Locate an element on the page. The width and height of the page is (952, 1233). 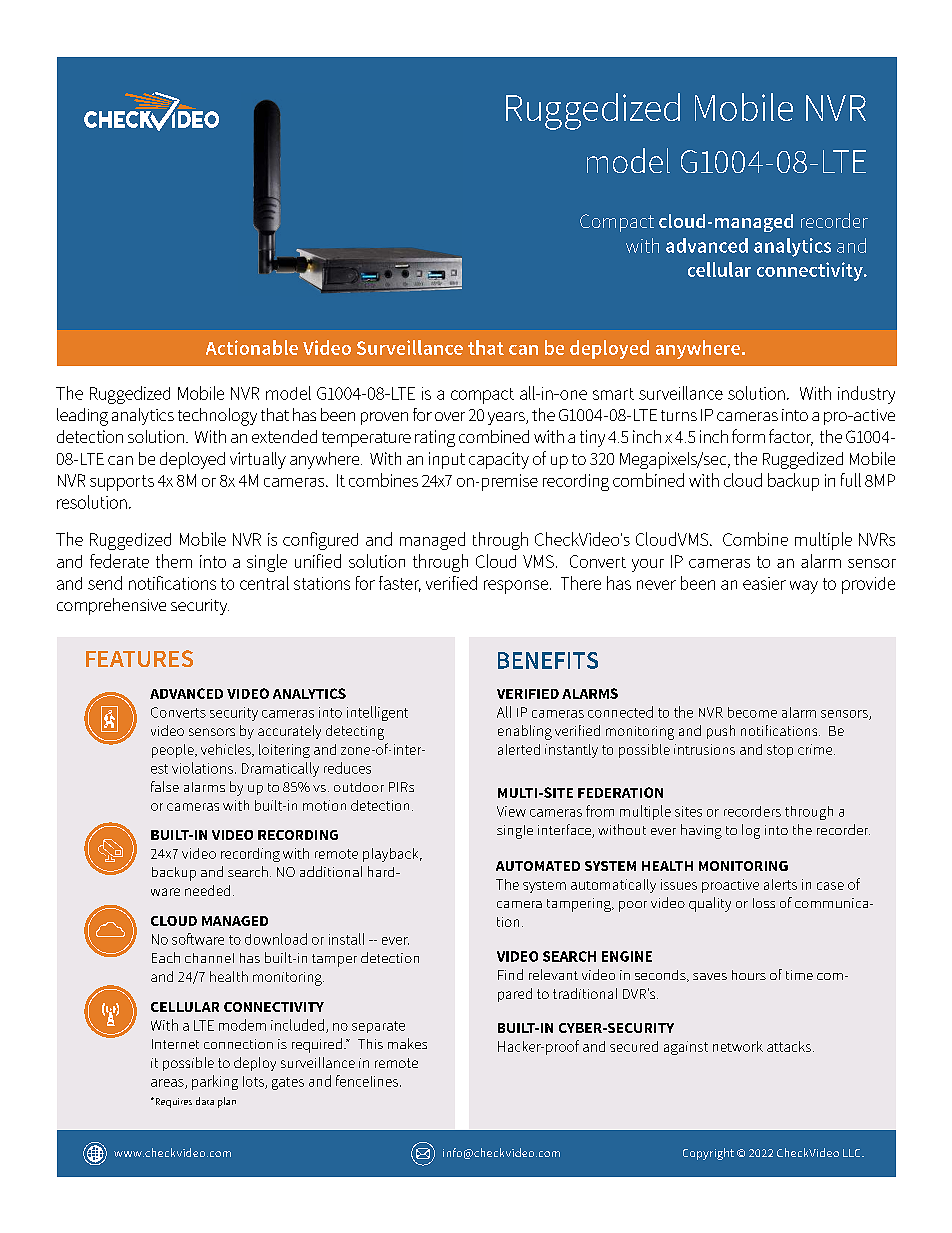
makes is located at coordinates (407, 1043).
